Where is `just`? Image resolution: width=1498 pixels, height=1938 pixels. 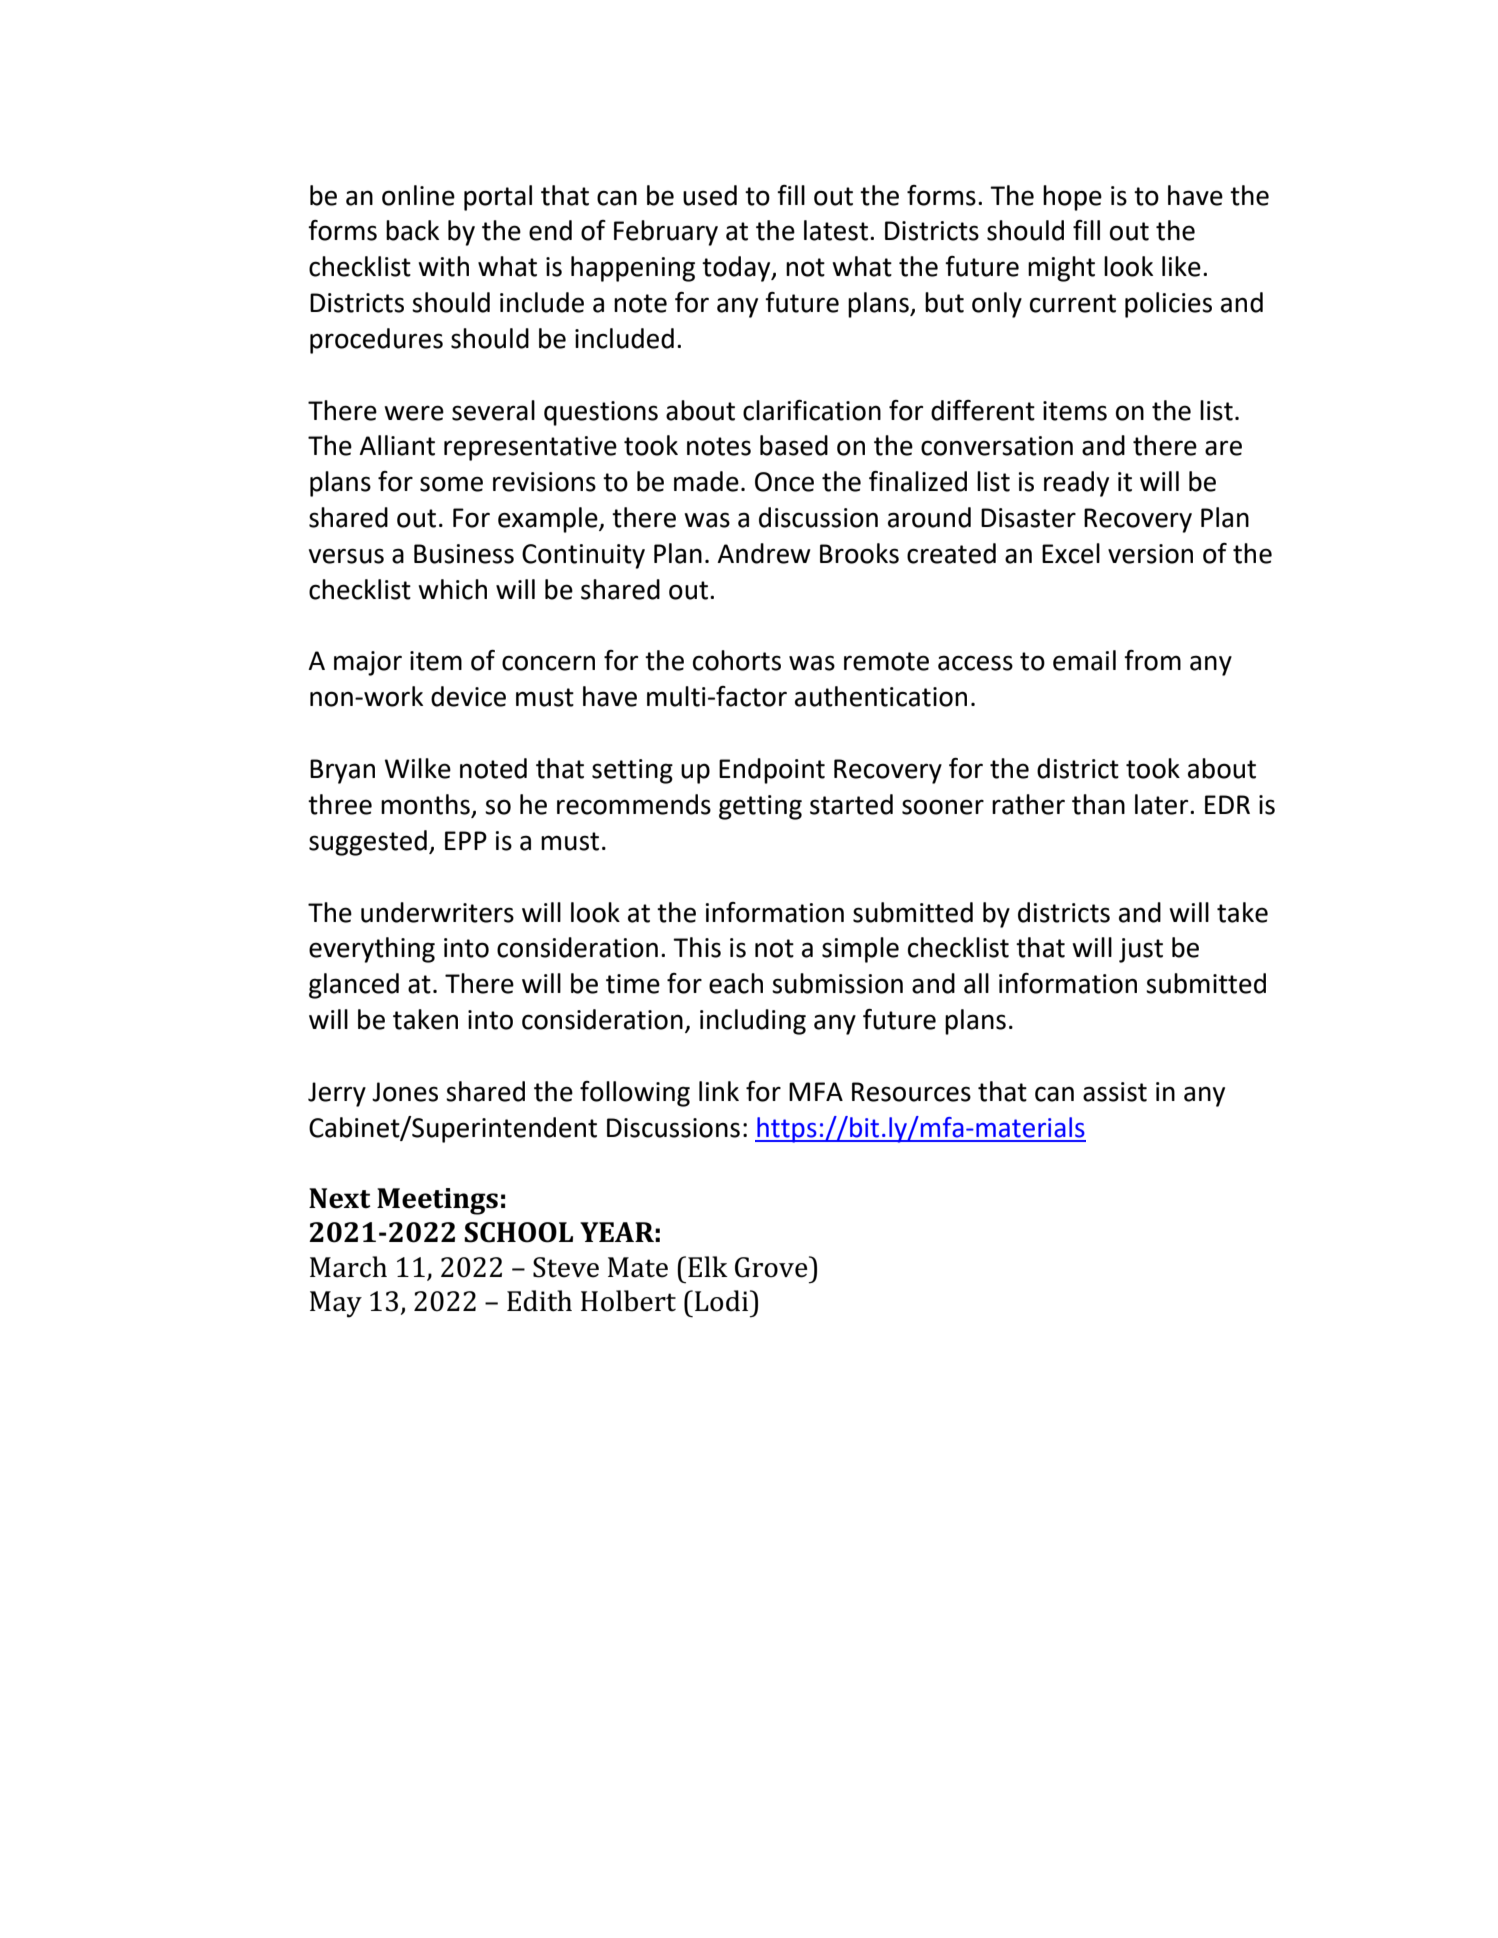 just is located at coordinates (1141, 950).
